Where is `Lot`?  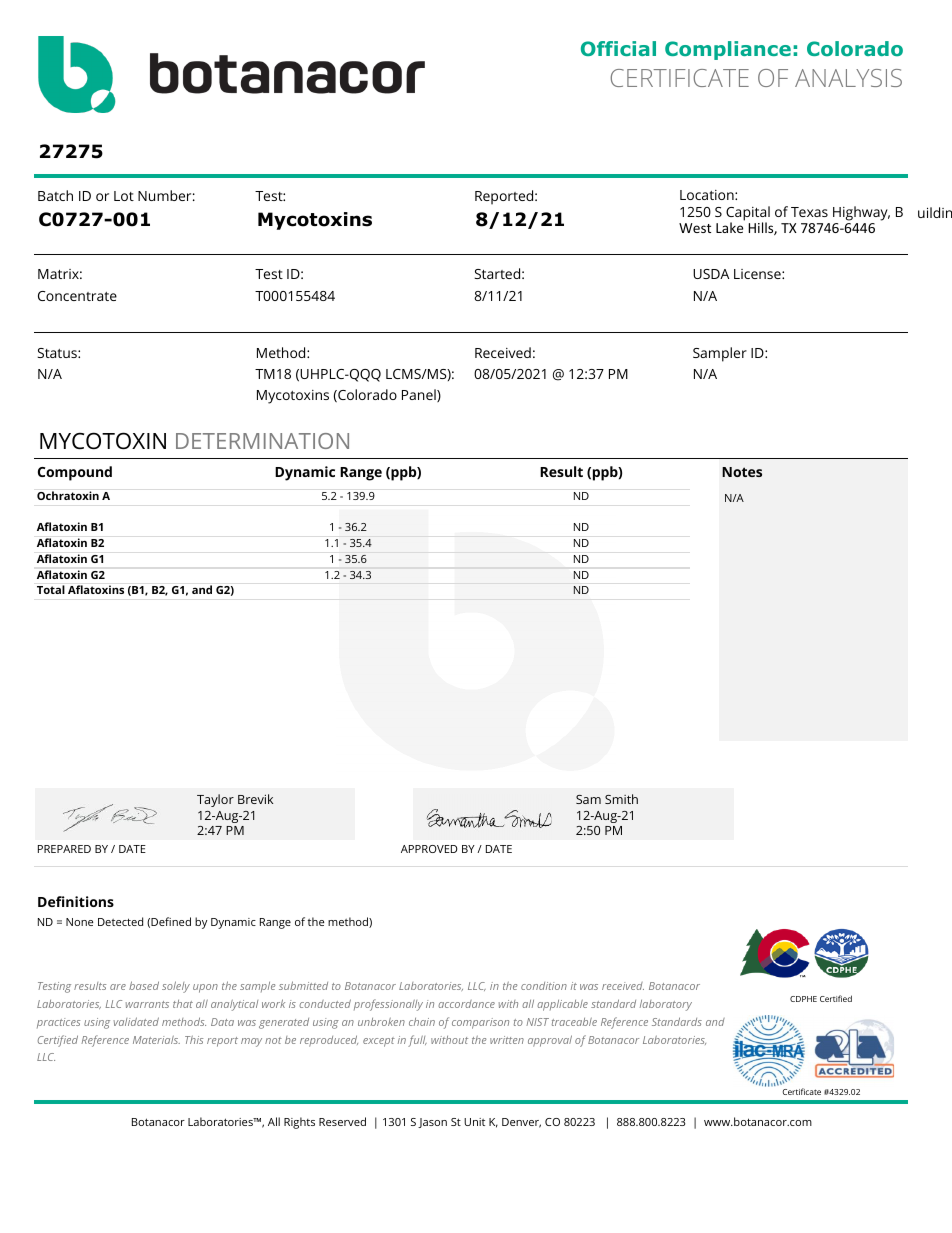
Lot is located at coordinates (124, 196).
